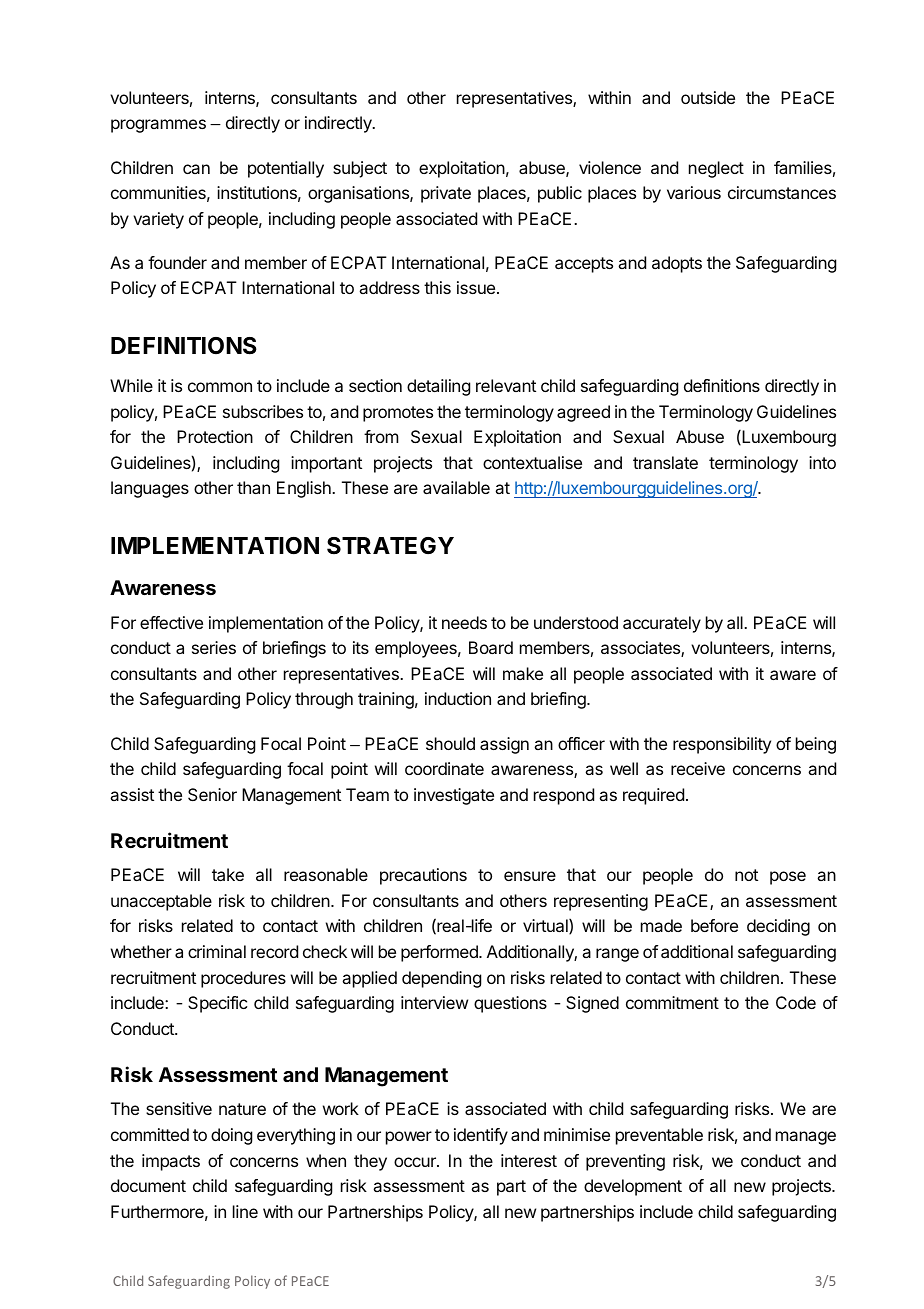 Image resolution: width=924 pixels, height=1309 pixels. Describe the element at coordinates (196, 169) in the page. I see `can` at that location.
